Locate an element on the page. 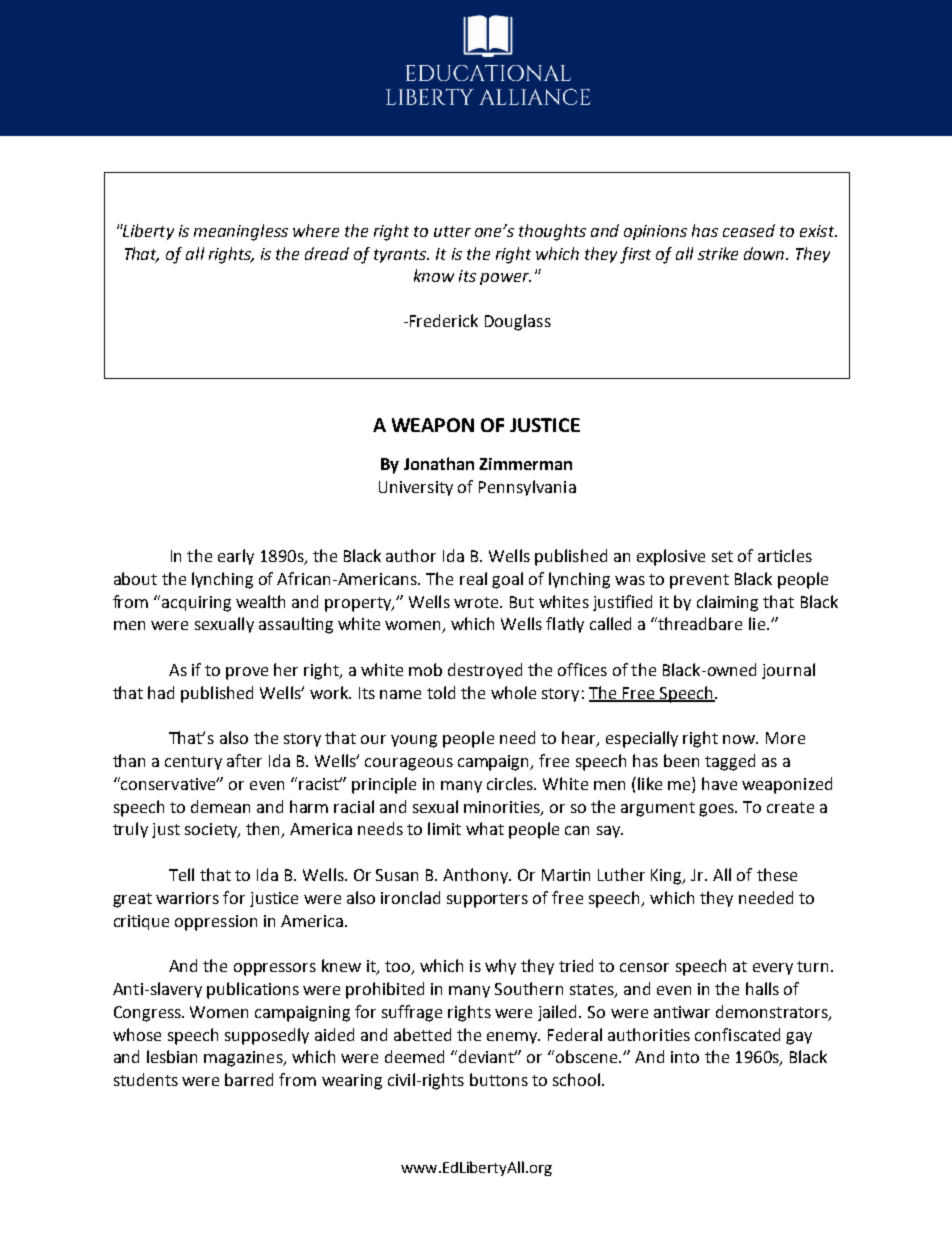 Image resolution: width=952 pixels, height=1233 pixels. utter is located at coordinates (452, 231).
